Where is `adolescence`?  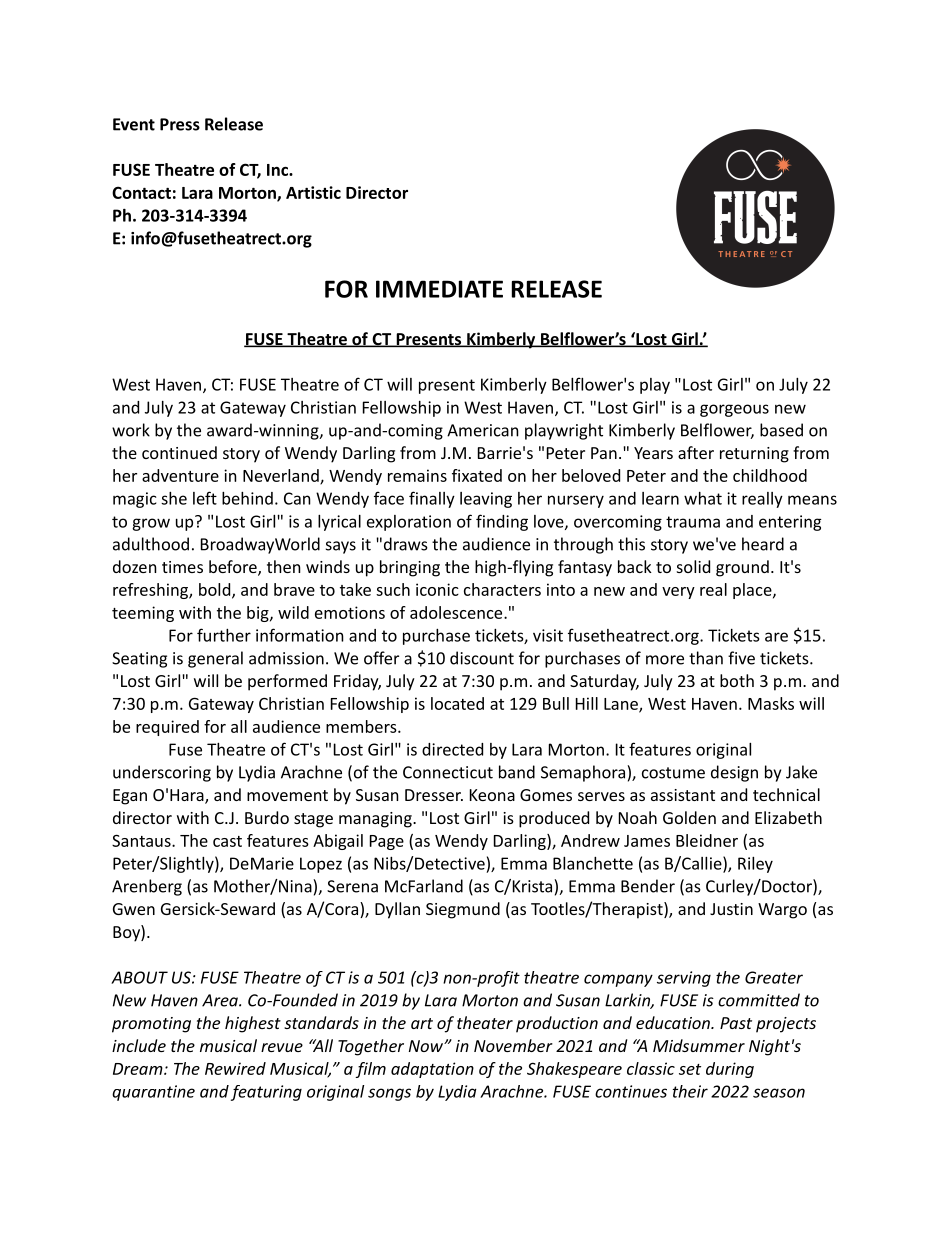 adolescence is located at coordinates (457, 612).
